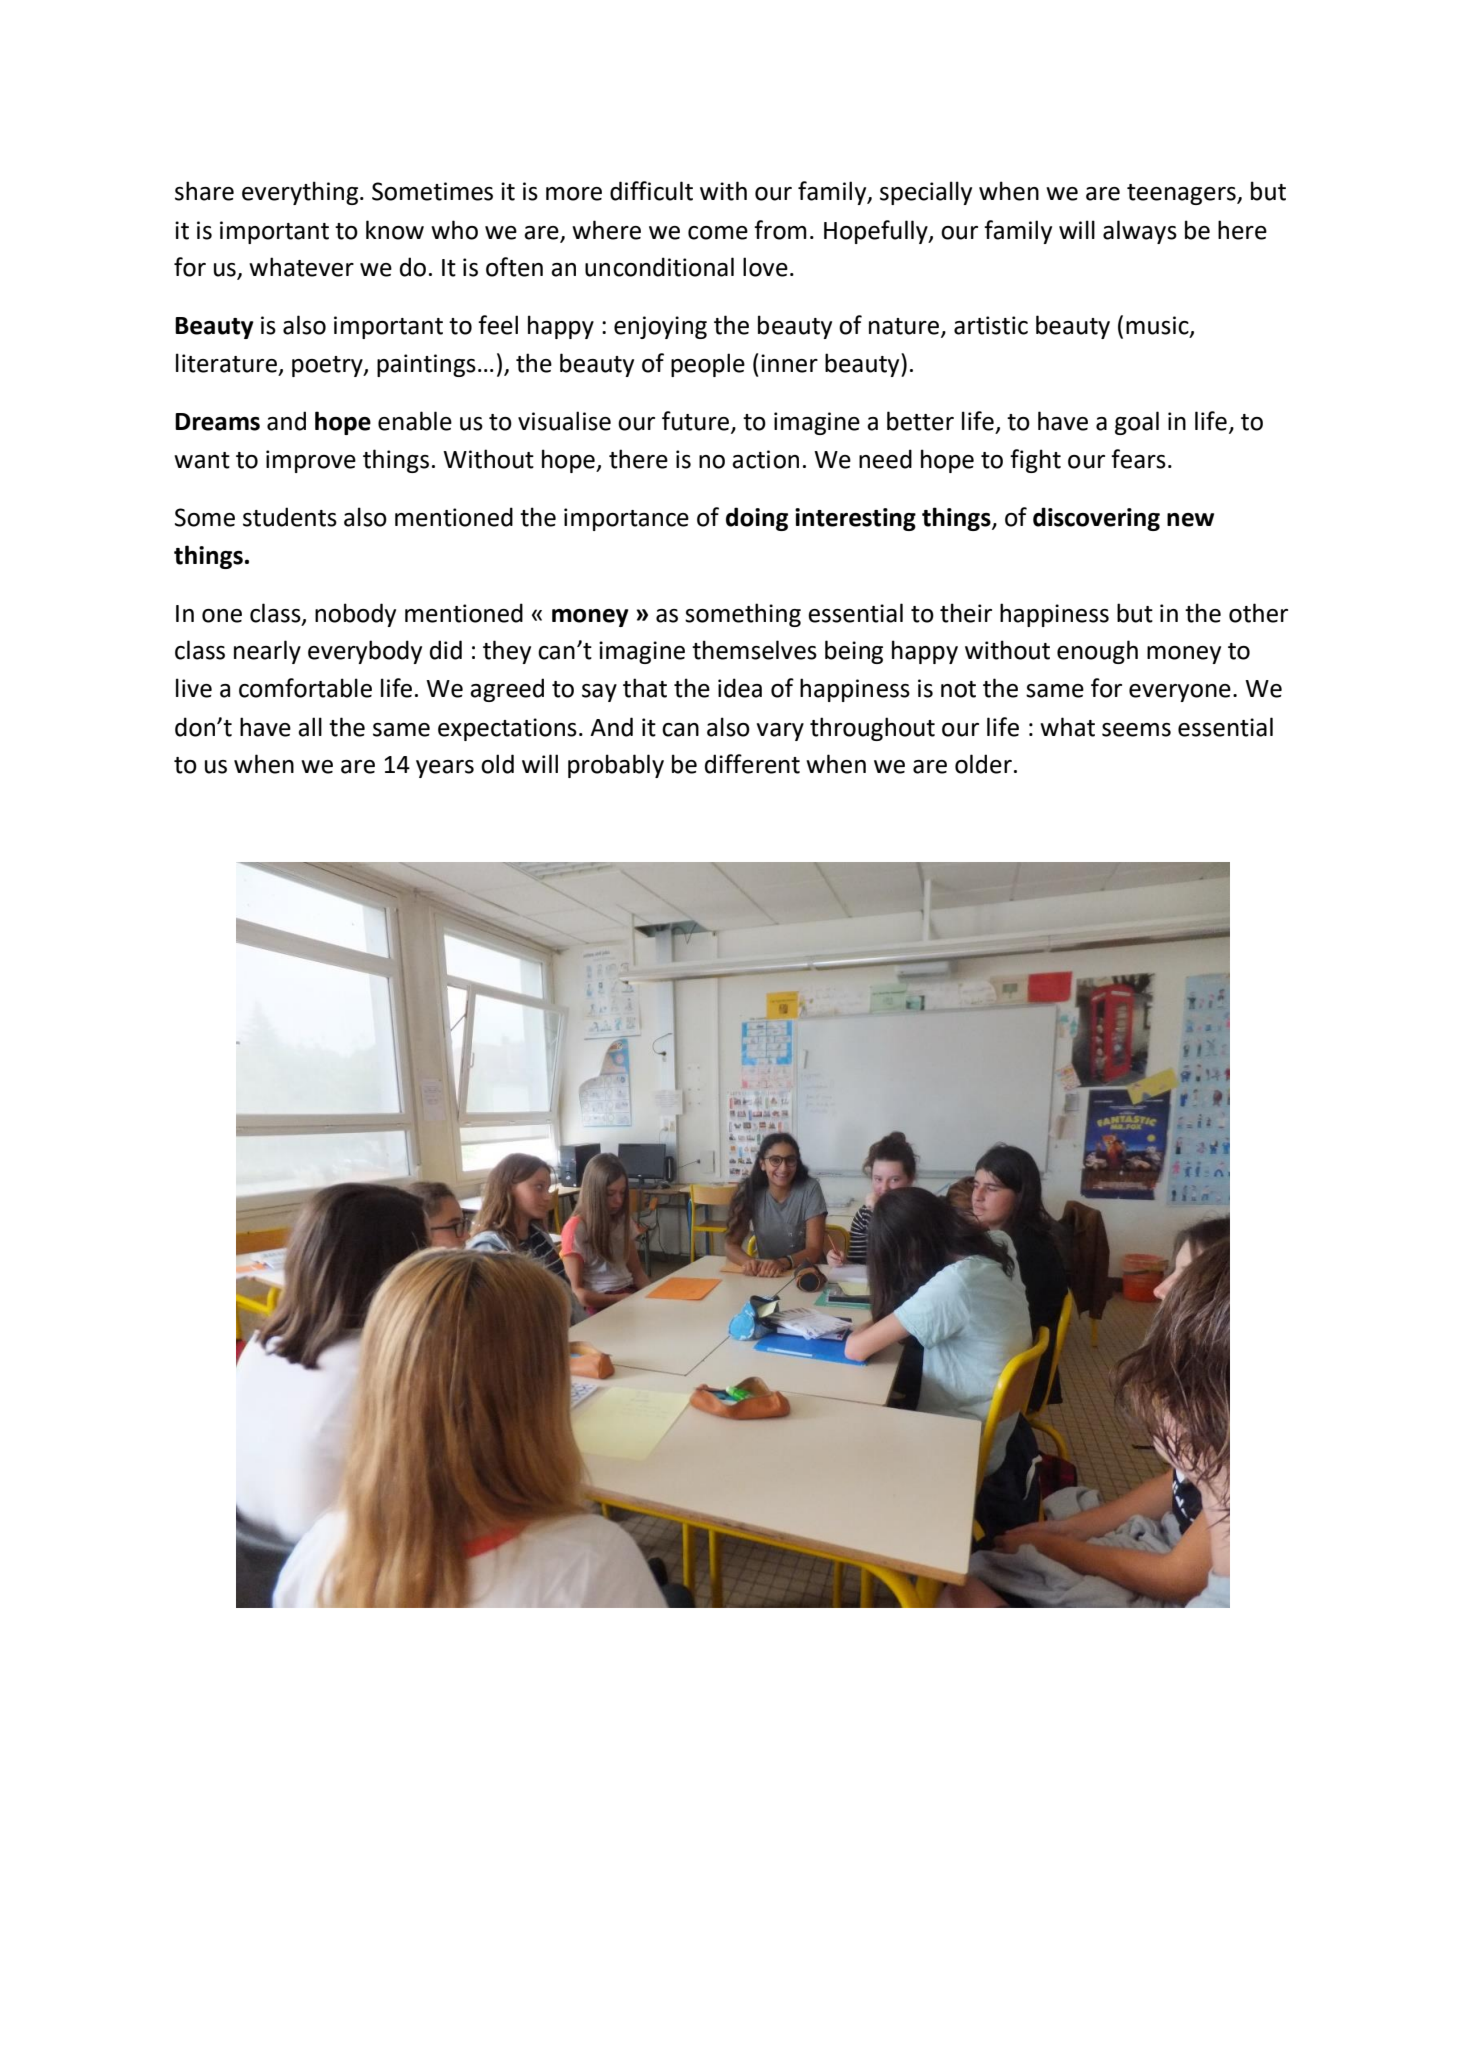 The height and width of the screenshot is (2072, 1465). What do you see at coordinates (301, 193) in the screenshot?
I see `everything` at bounding box center [301, 193].
